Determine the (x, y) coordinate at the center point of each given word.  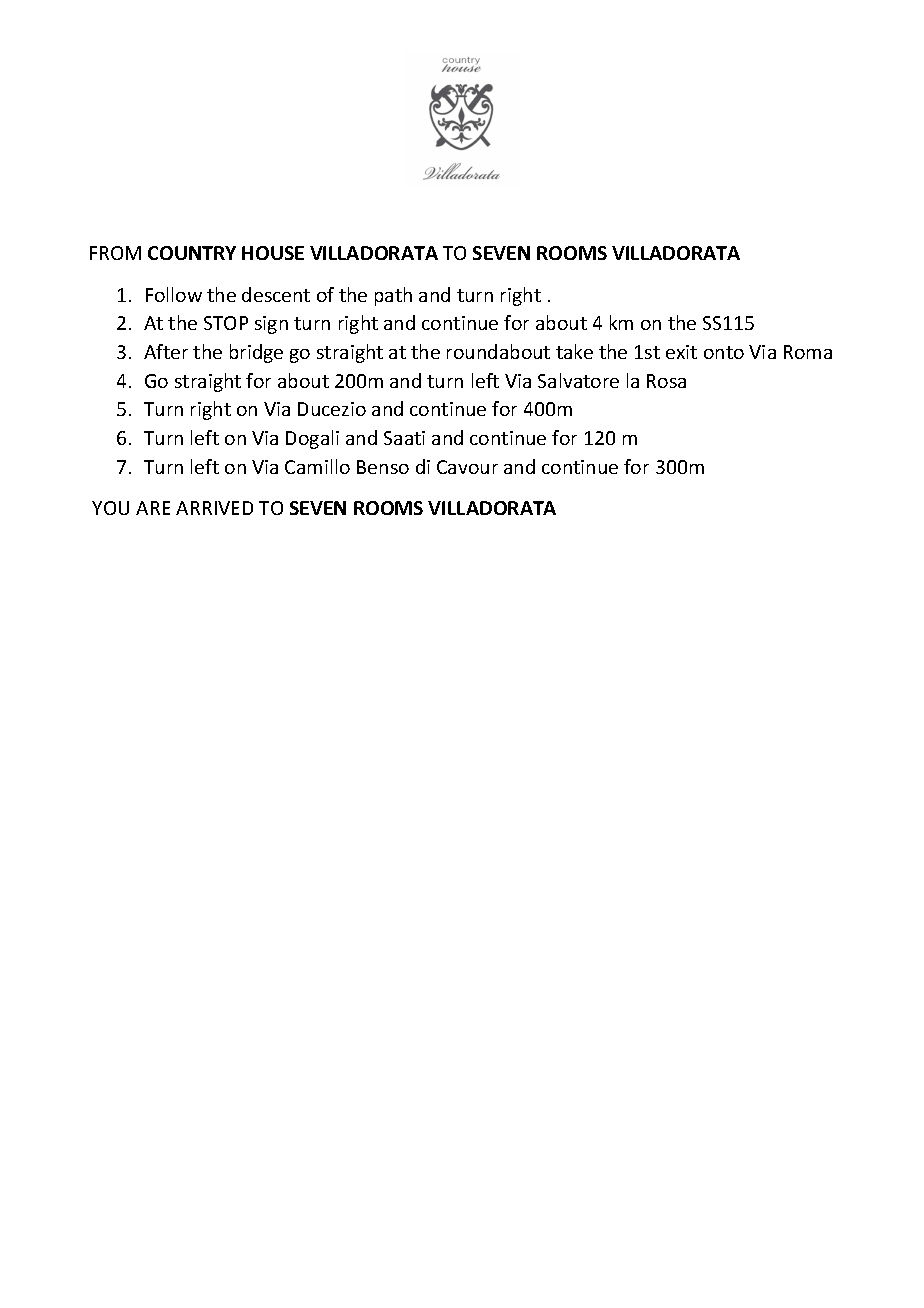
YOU (110, 508)
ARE (153, 508)
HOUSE (273, 253)
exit (681, 352)
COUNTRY (192, 253)
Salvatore (578, 380)
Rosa (666, 381)
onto (724, 352)
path (393, 296)
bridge (256, 353)
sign (271, 325)
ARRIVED (214, 508)
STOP (226, 323)
